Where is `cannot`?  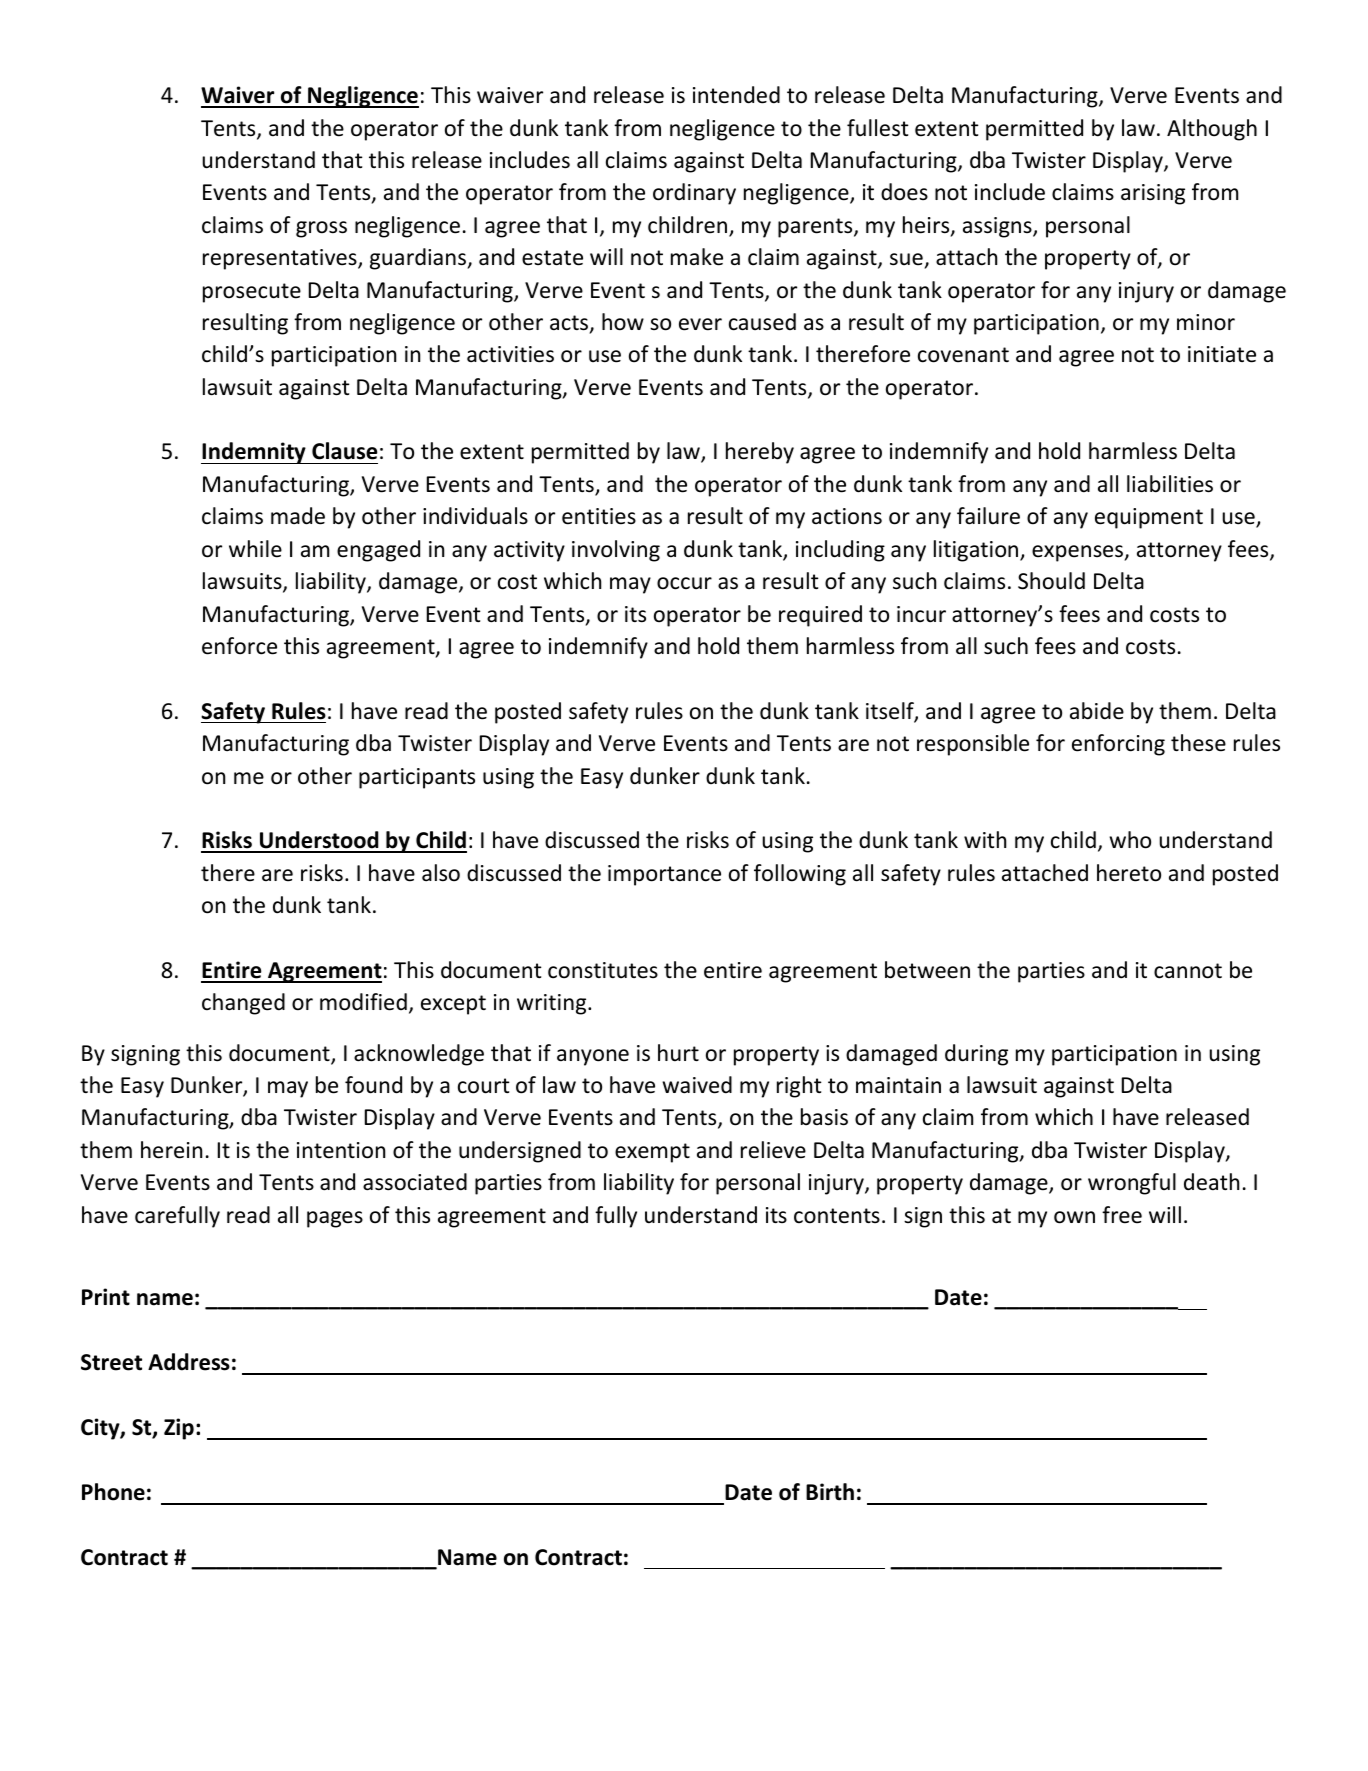 cannot is located at coordinates (1188, 971).
